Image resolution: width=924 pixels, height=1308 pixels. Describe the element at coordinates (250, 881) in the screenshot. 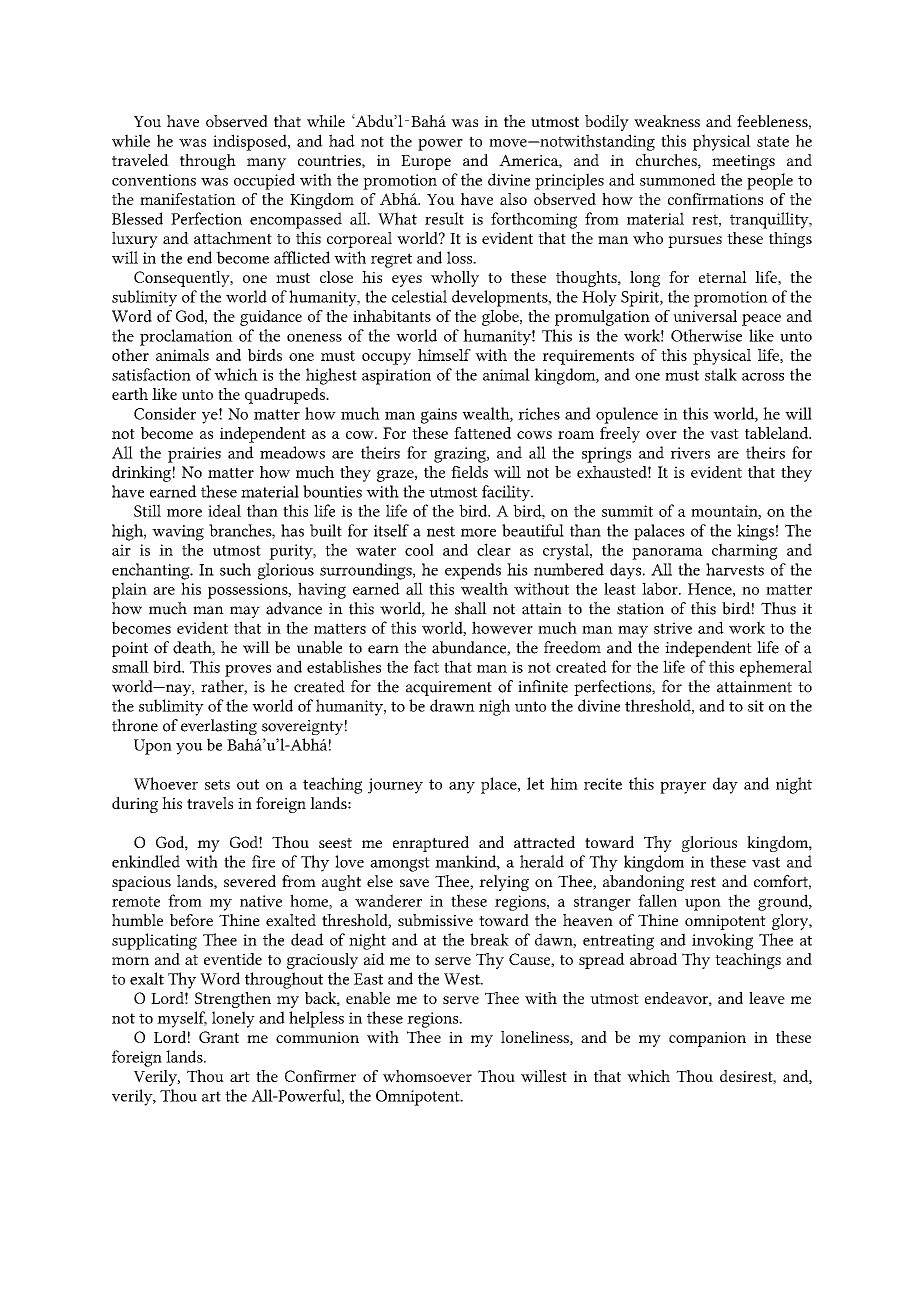

I see `severed` at that location.
